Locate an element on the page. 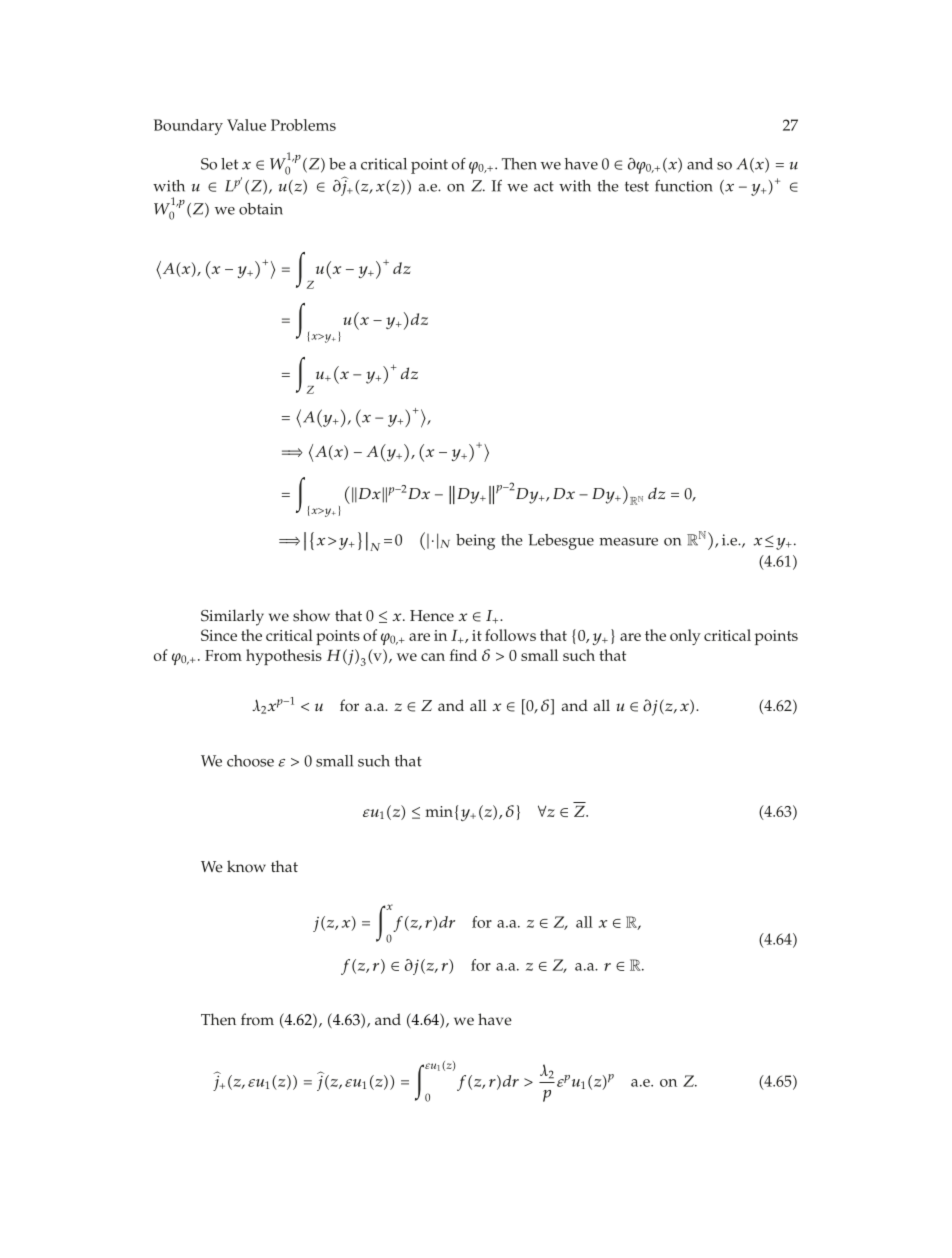 The image size is (952, 1258). know is located at coordinates (246, 866).
